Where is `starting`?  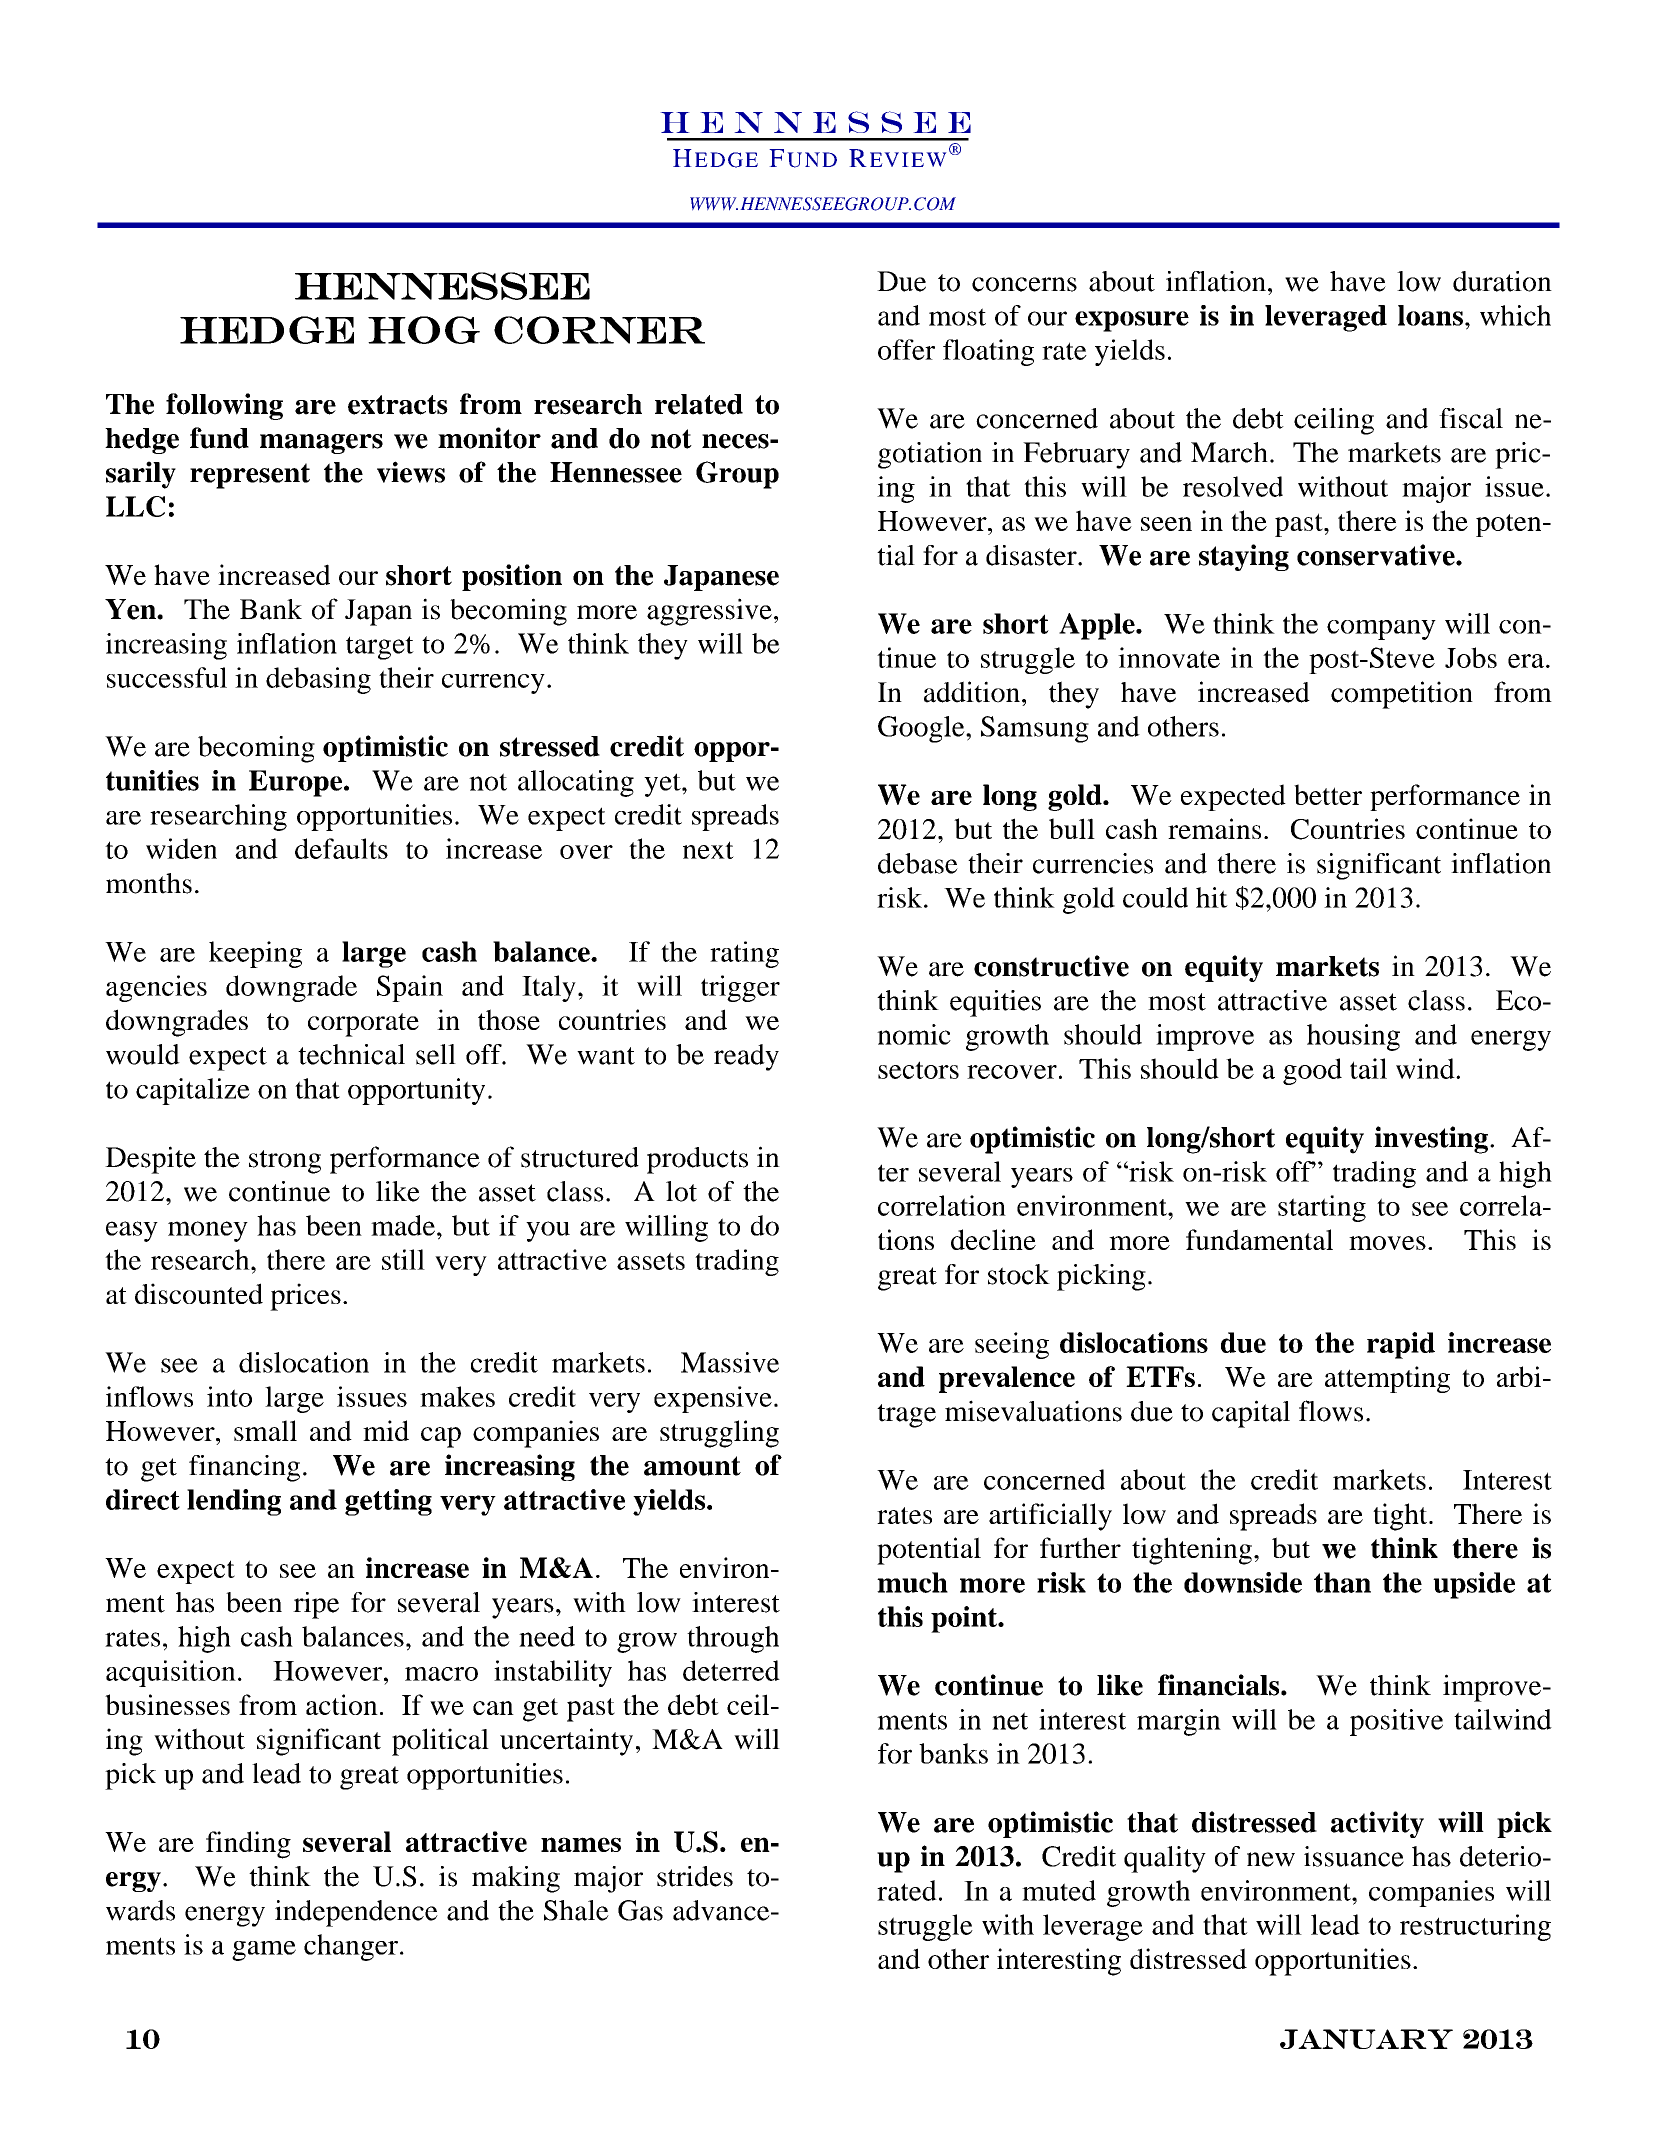 starting is located at coordinates (1322, 1208).
